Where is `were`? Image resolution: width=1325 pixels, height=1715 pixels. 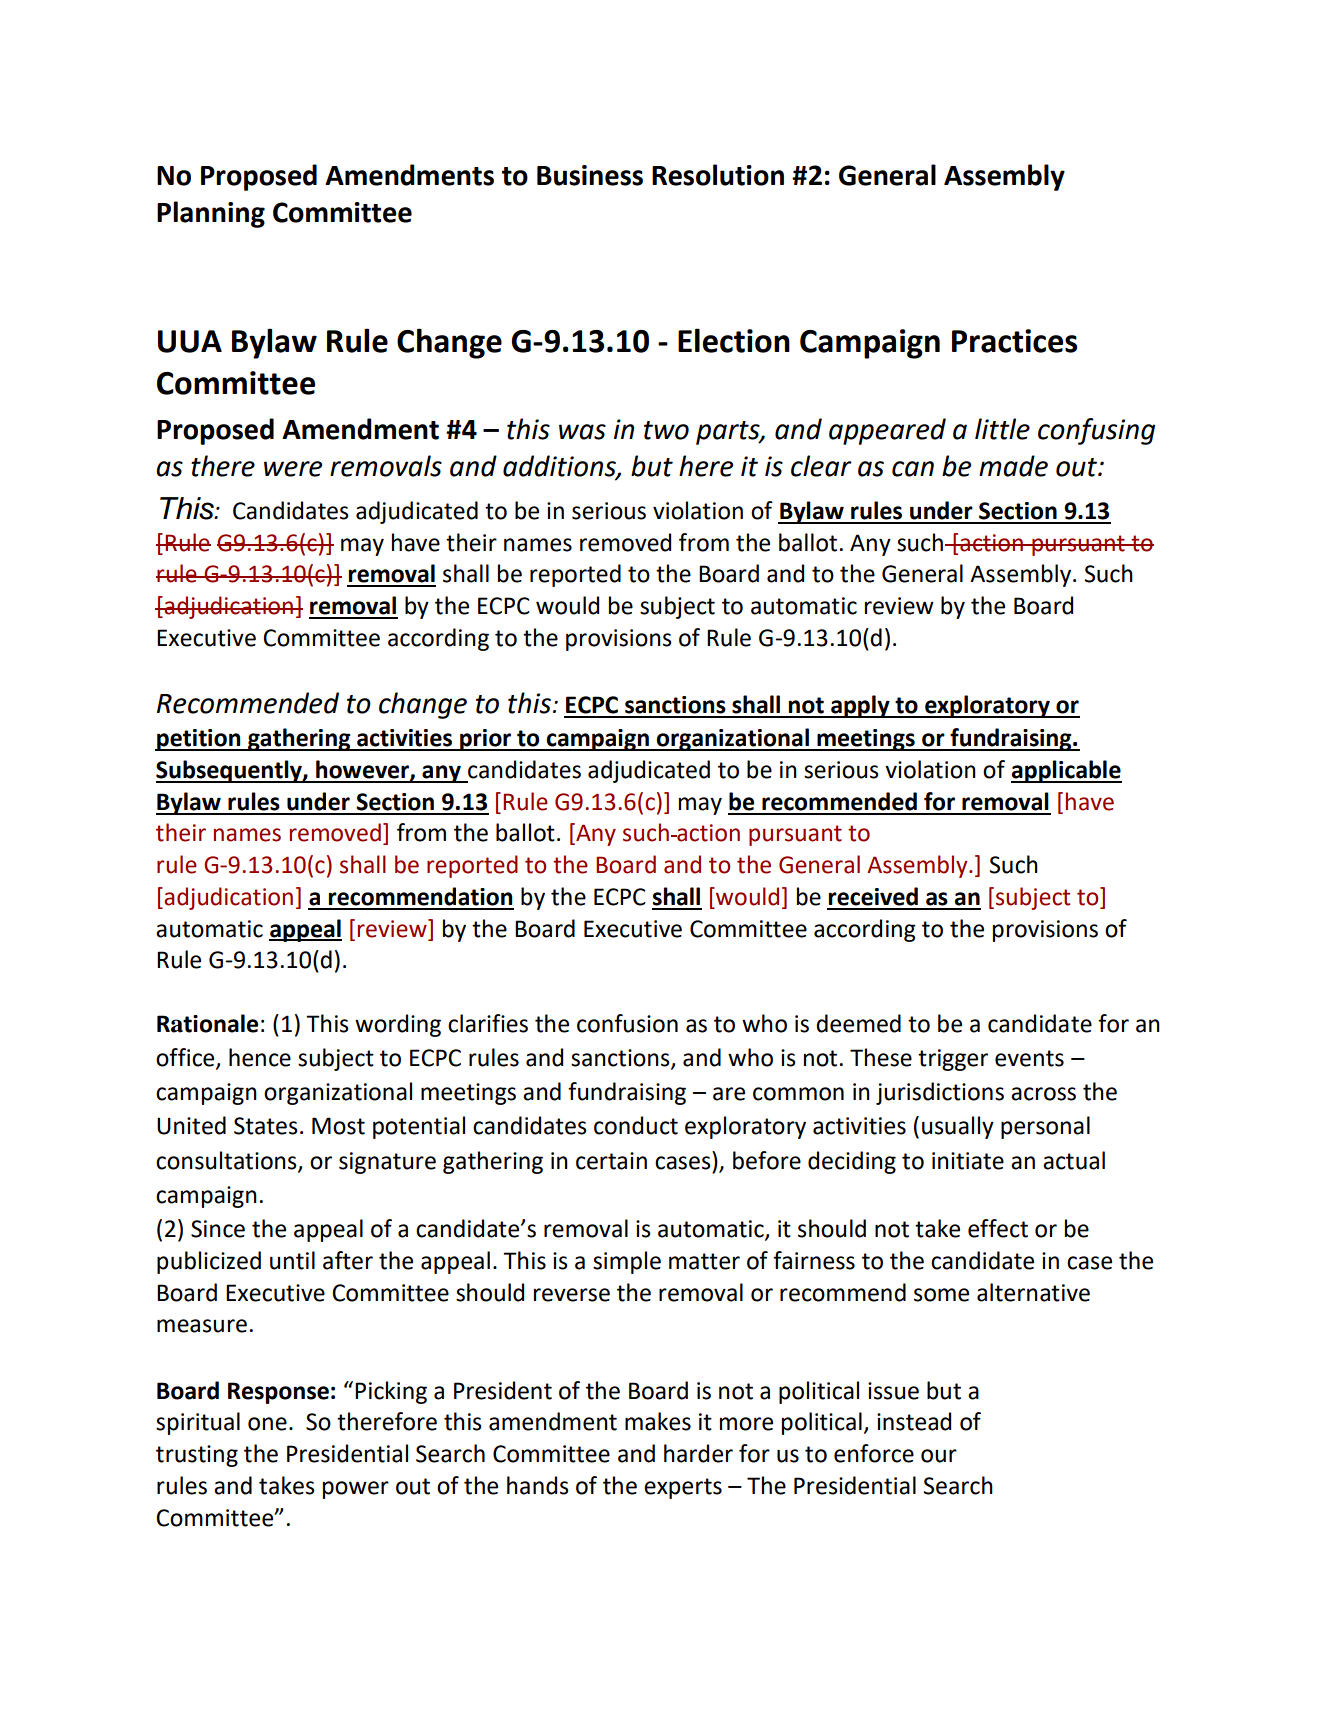 were is located at coordinates (293, 469).
